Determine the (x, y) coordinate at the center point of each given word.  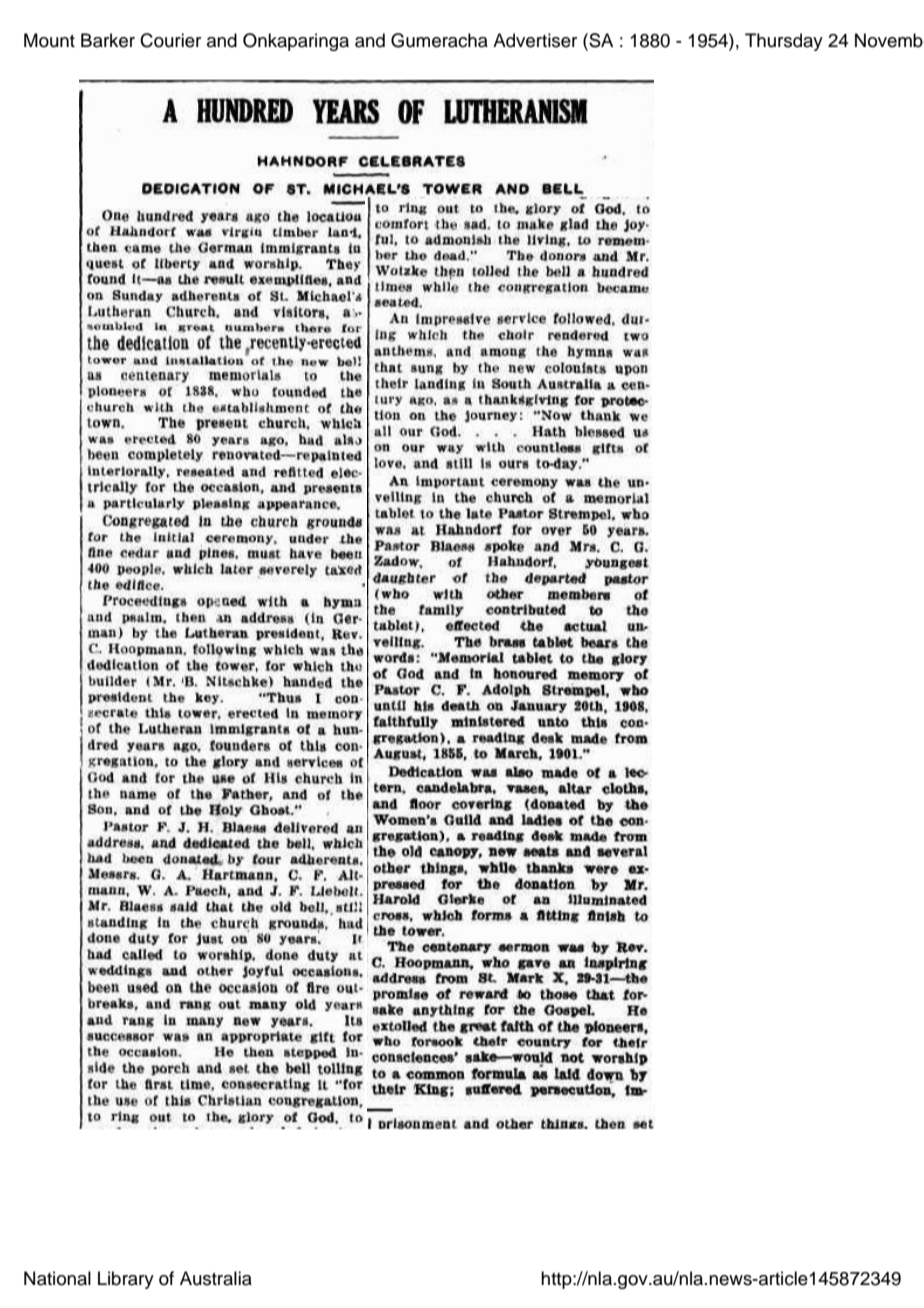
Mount (49, 40)
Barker (108, 40)
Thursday (784, 42)
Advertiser (535, 40)
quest (105, 264)
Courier (170, 40)
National (57, 1278)
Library (126, 1280)
